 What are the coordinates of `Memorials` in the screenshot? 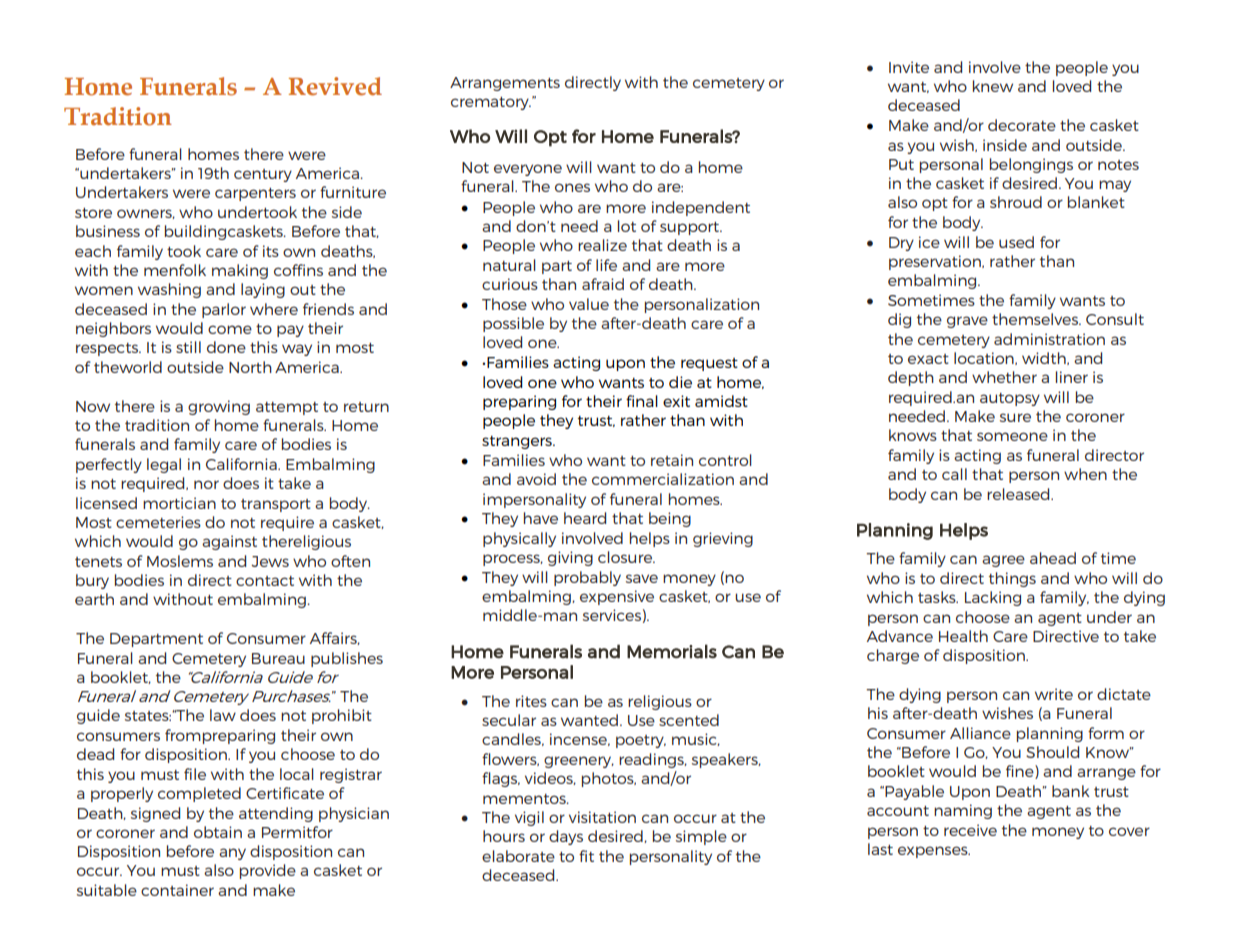 It's located at (672, 651).
